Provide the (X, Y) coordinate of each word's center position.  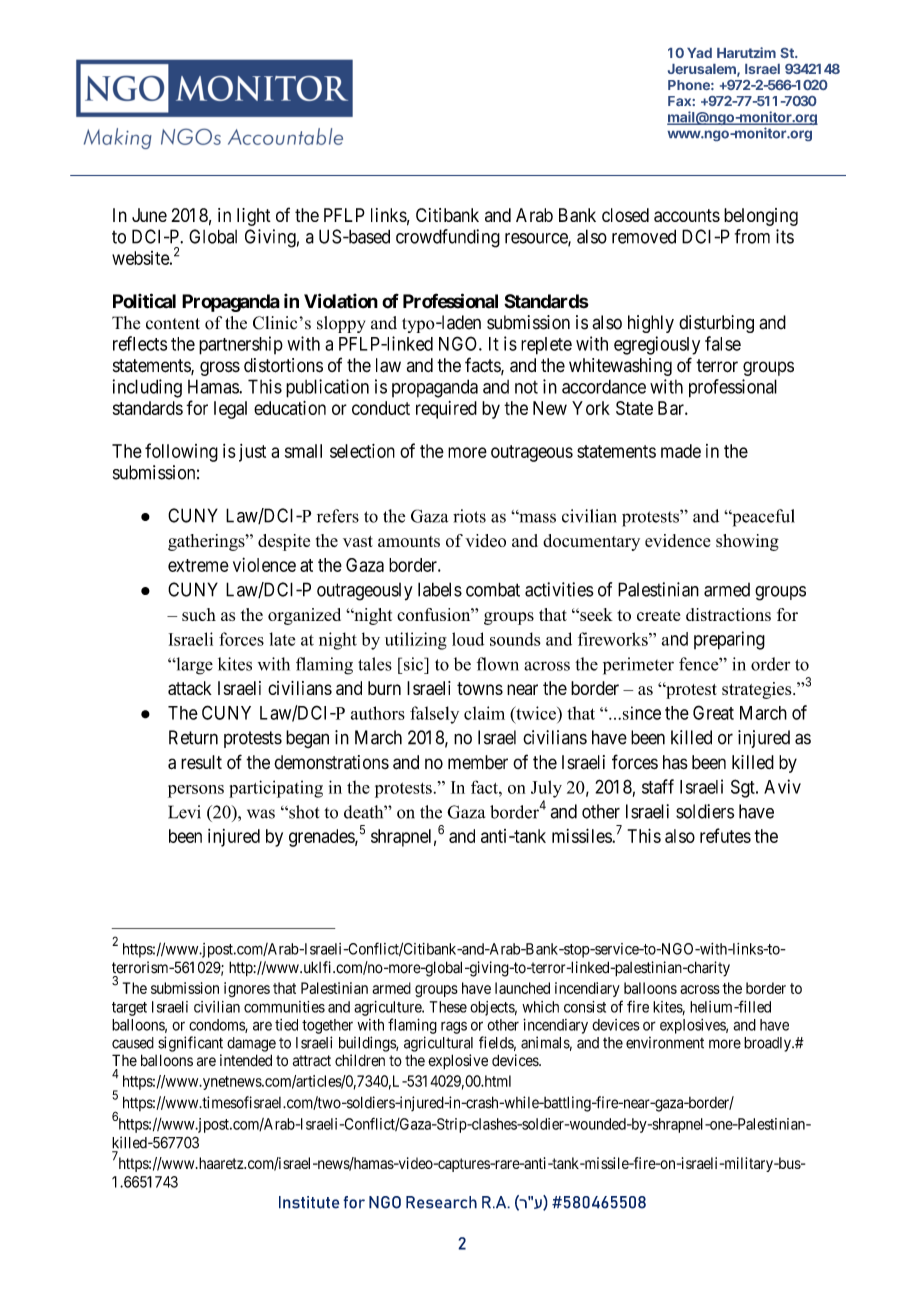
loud (468, 639)
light (254, 217)
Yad (699, 53)
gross (220, 368)
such (199, 614)
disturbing (716, 324)
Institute (309, 1202)
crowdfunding (448, 238)
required (446, 410)
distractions (728, 614)
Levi (184, 812)
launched (522, 988)
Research (441, 1202)
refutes (725, 835)
